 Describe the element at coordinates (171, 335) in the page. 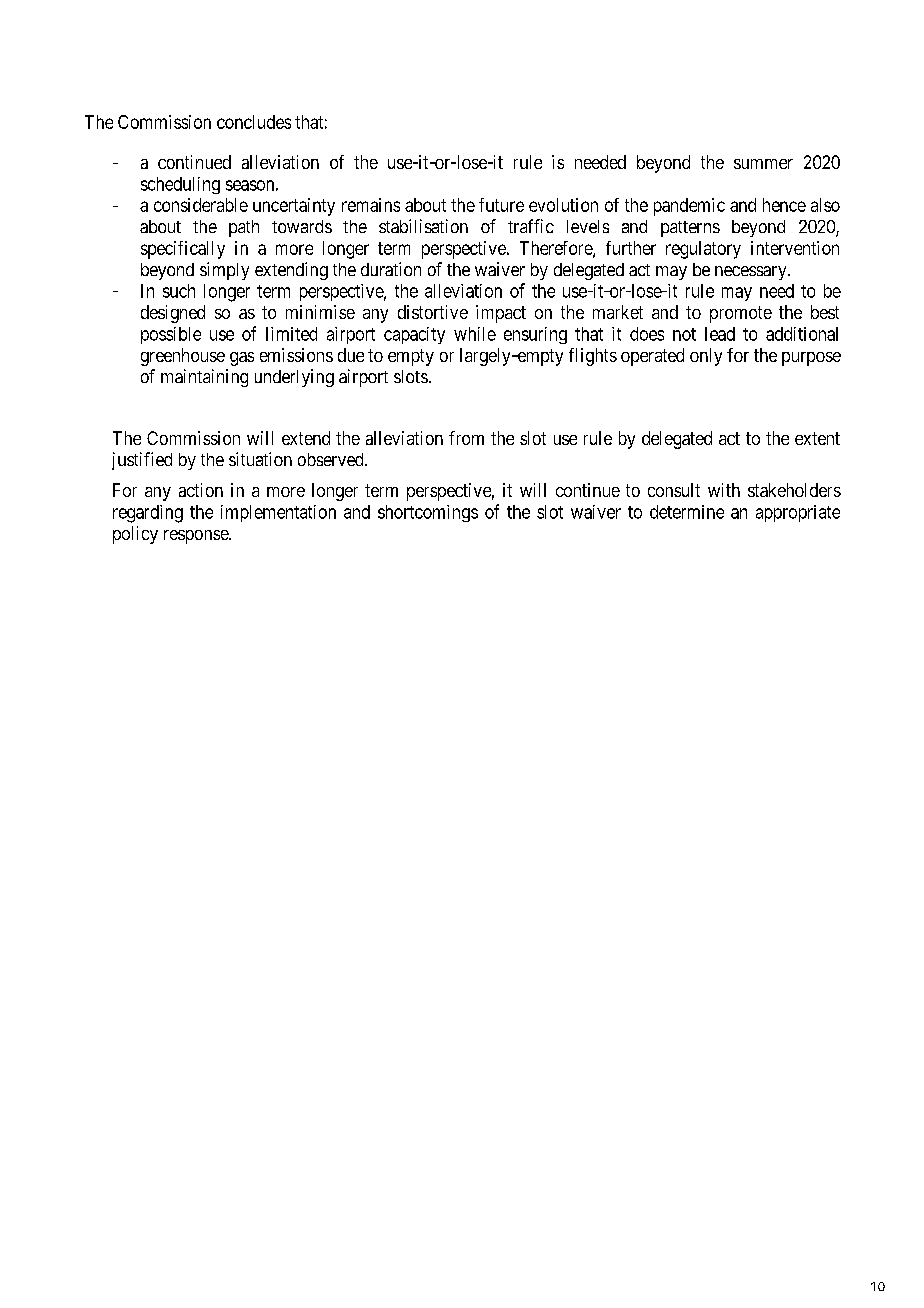

I see `possible` at that location.
